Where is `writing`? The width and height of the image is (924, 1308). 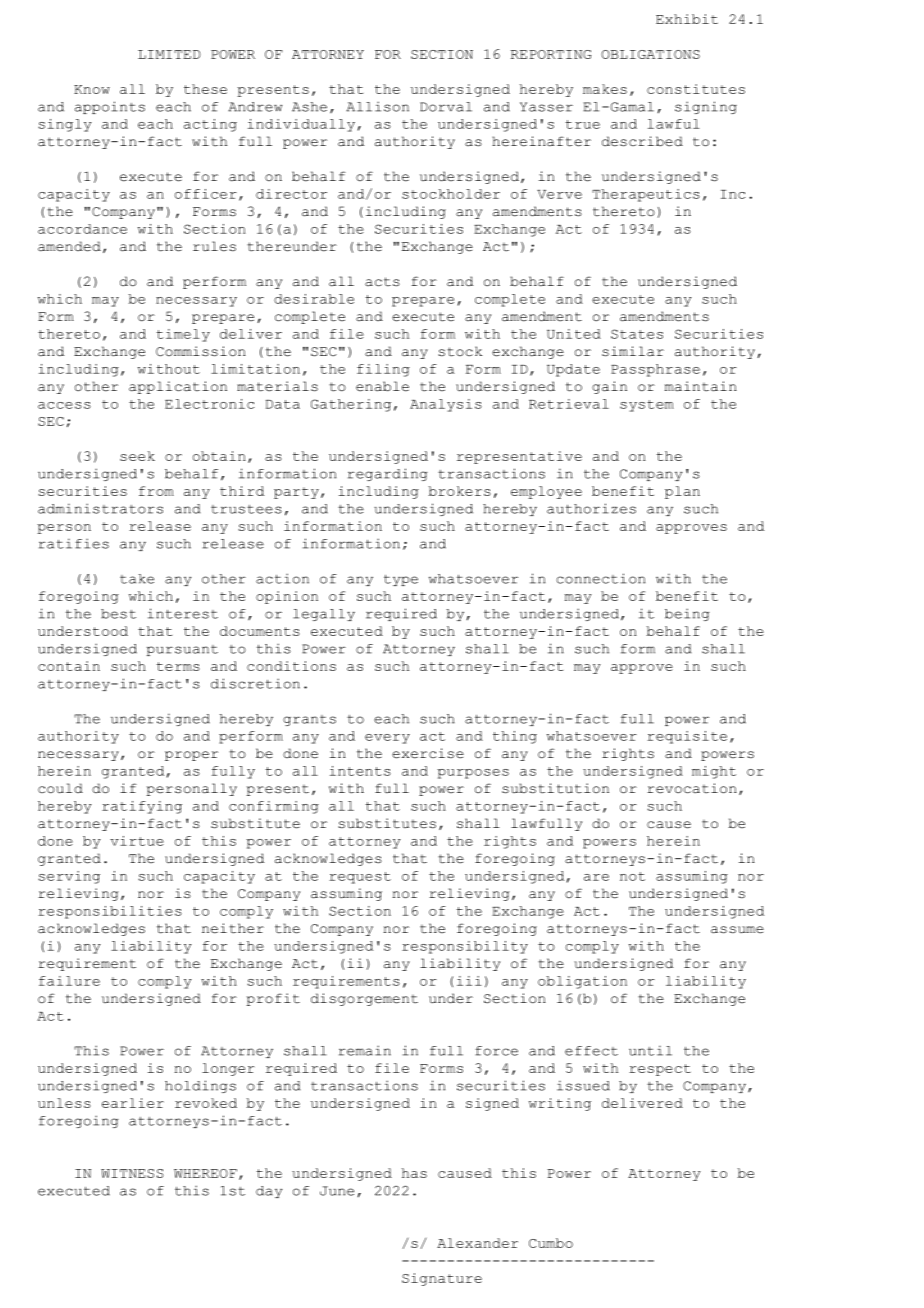 writing is located at coordinates (560, 1104).
